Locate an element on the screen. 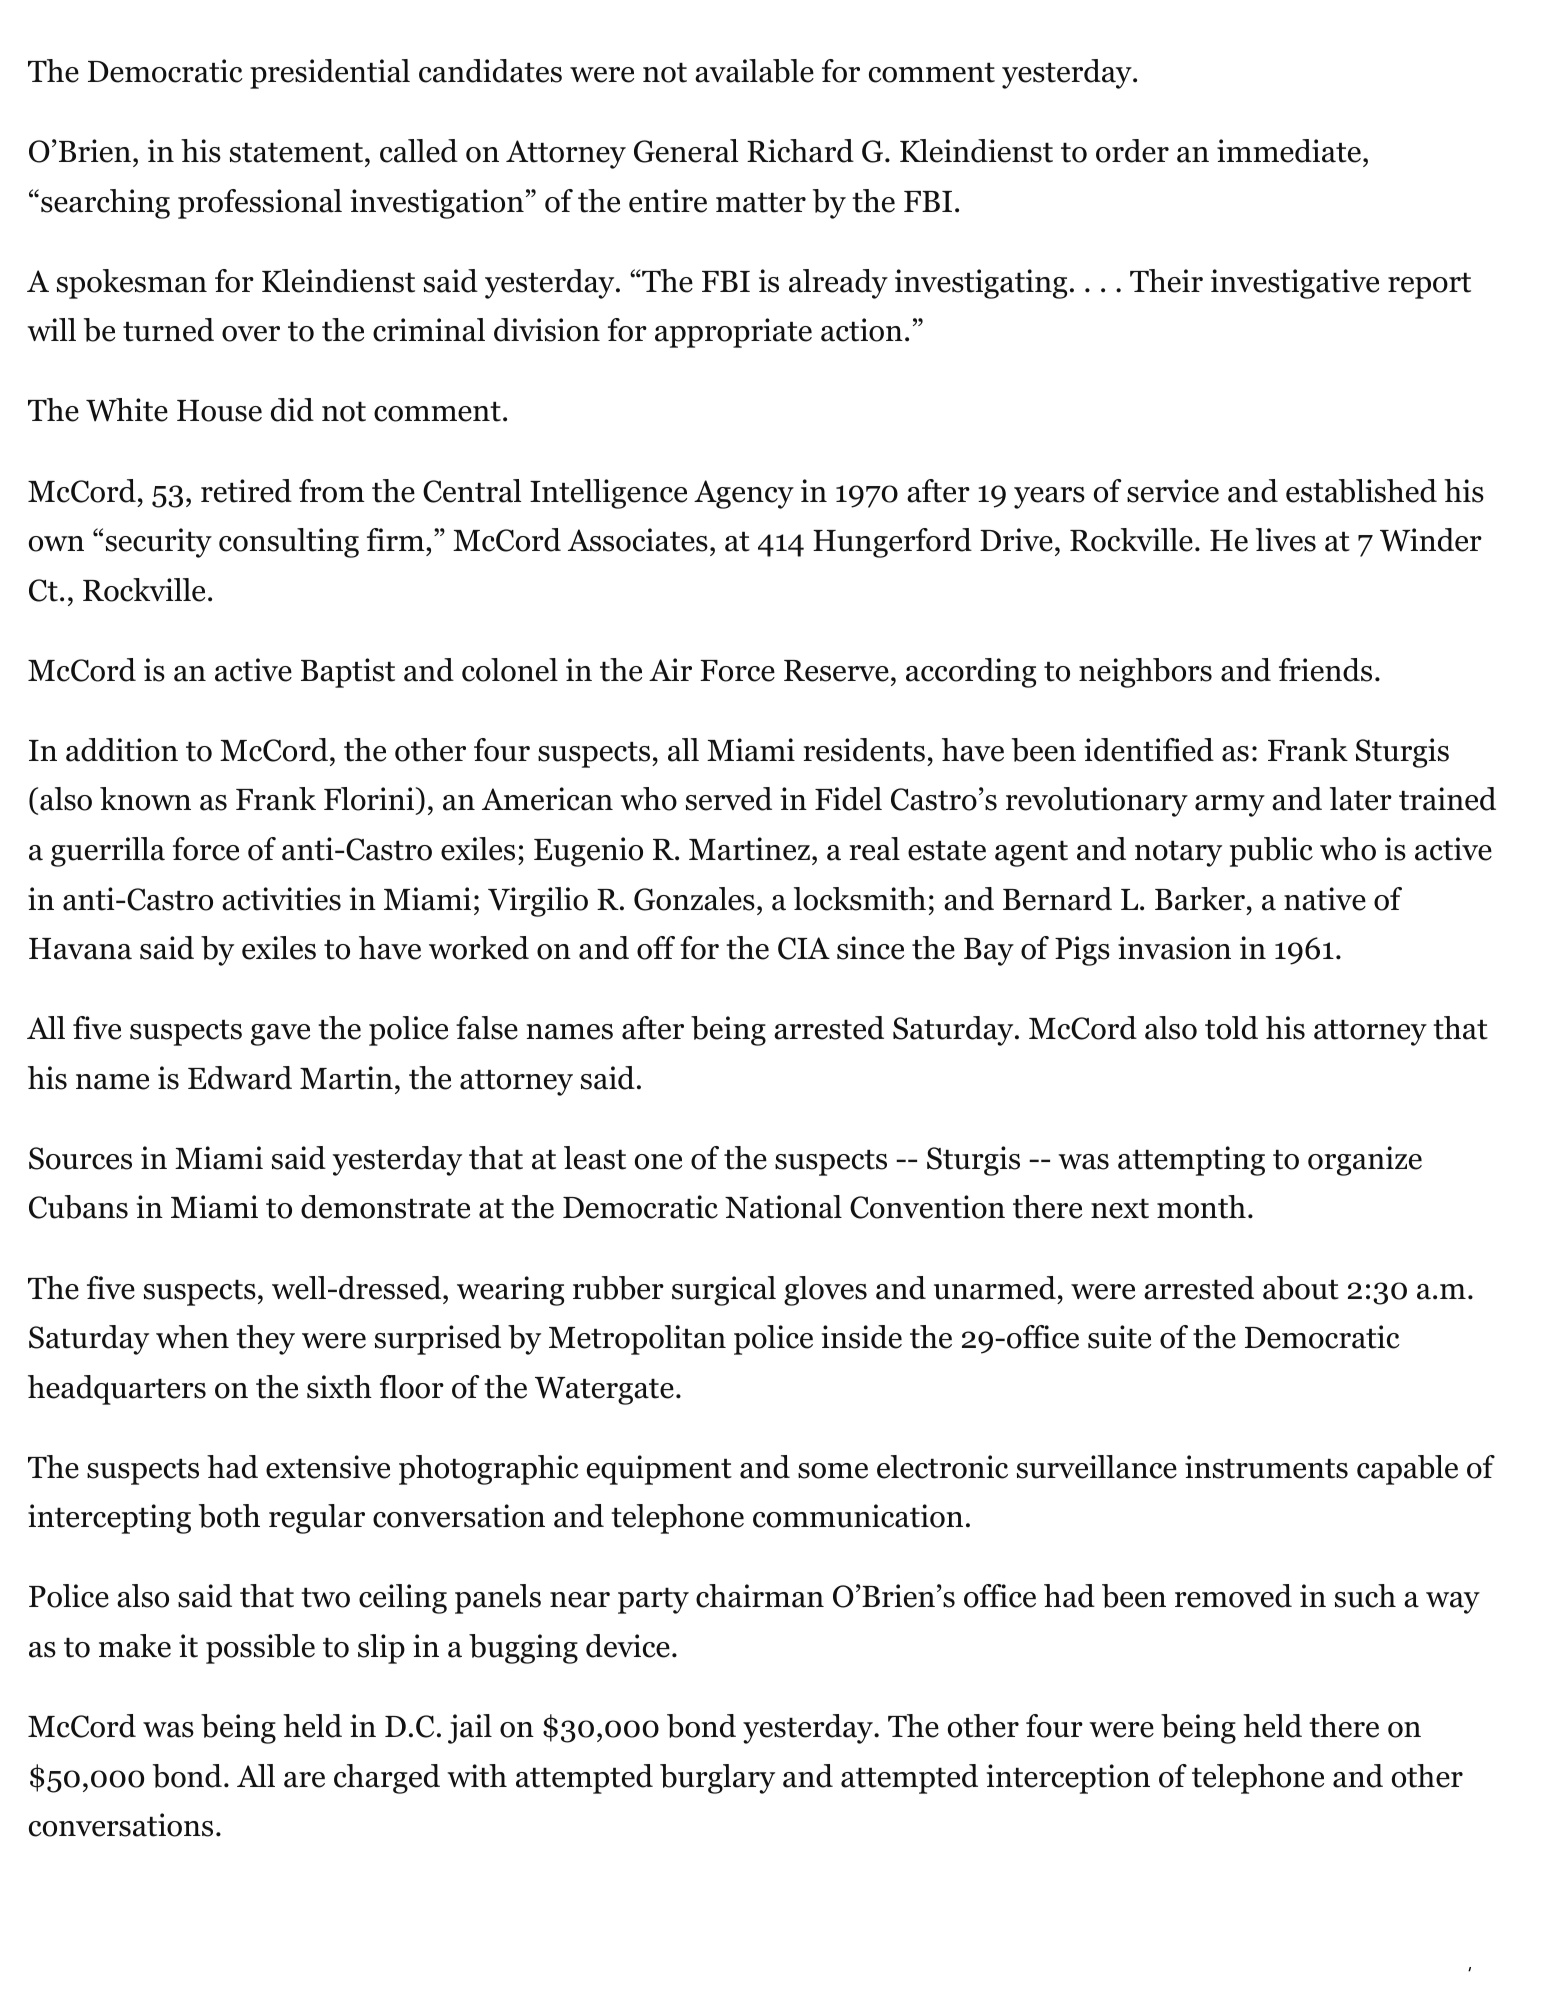 The image size is (1553, 2015). Gonzales is located at coordinates (694, 899).
